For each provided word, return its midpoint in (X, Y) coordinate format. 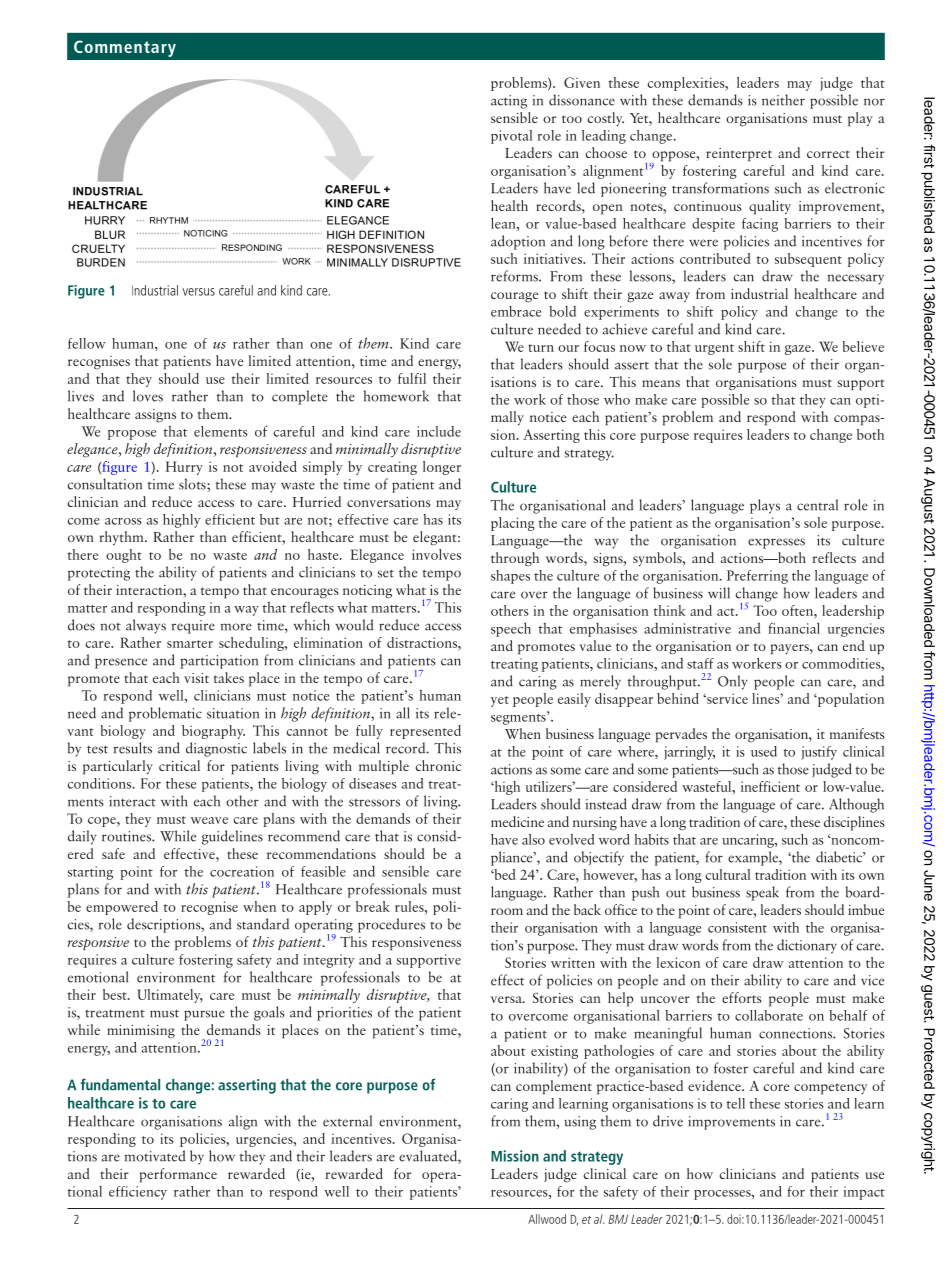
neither (783, 100)
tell (736, 1103)
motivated (155, 1156)
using (580, 1123)
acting (509, 102)
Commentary (125, 48)
